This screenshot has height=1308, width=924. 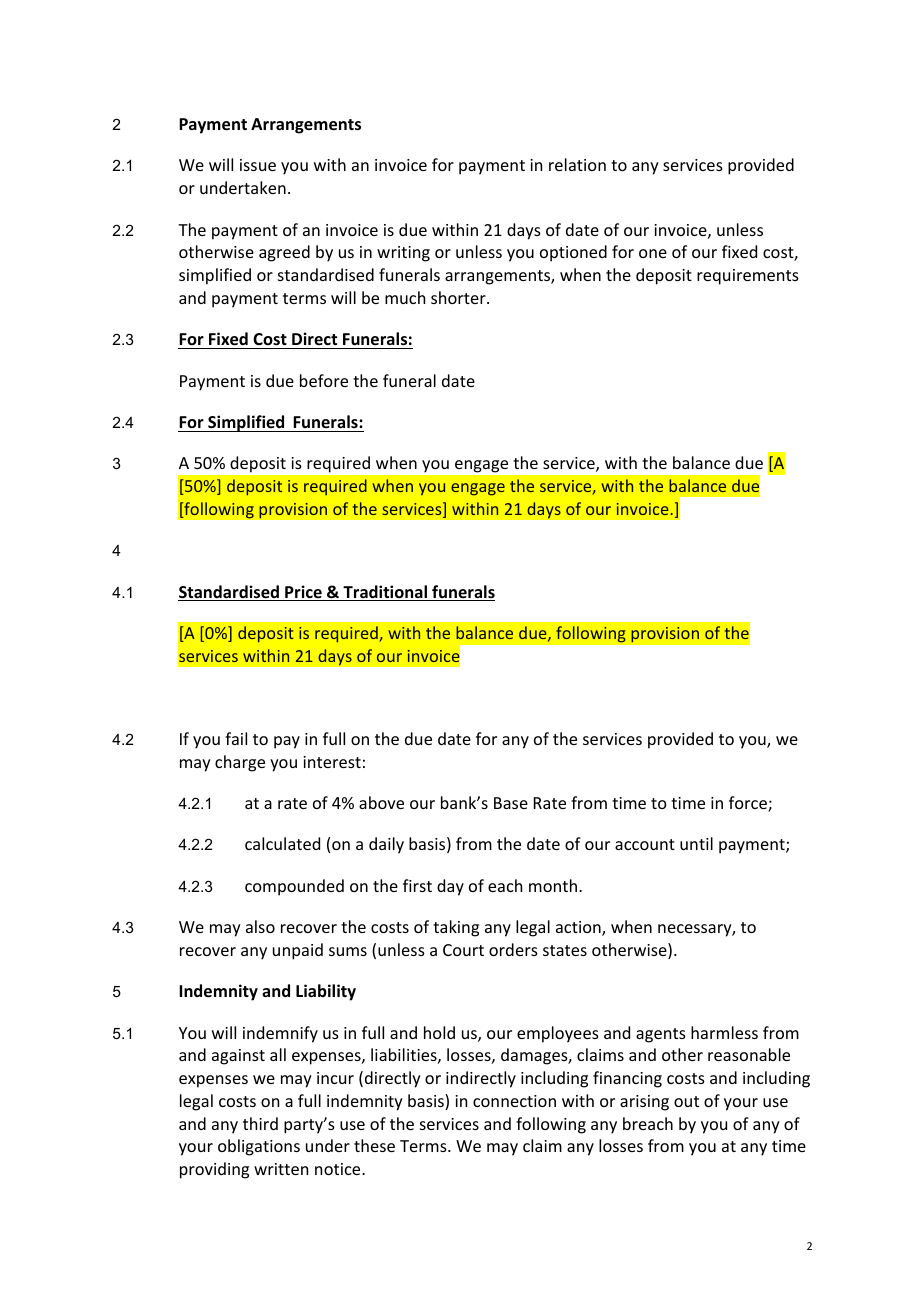 I want to click on connection, so click(x=514, y=1101).
